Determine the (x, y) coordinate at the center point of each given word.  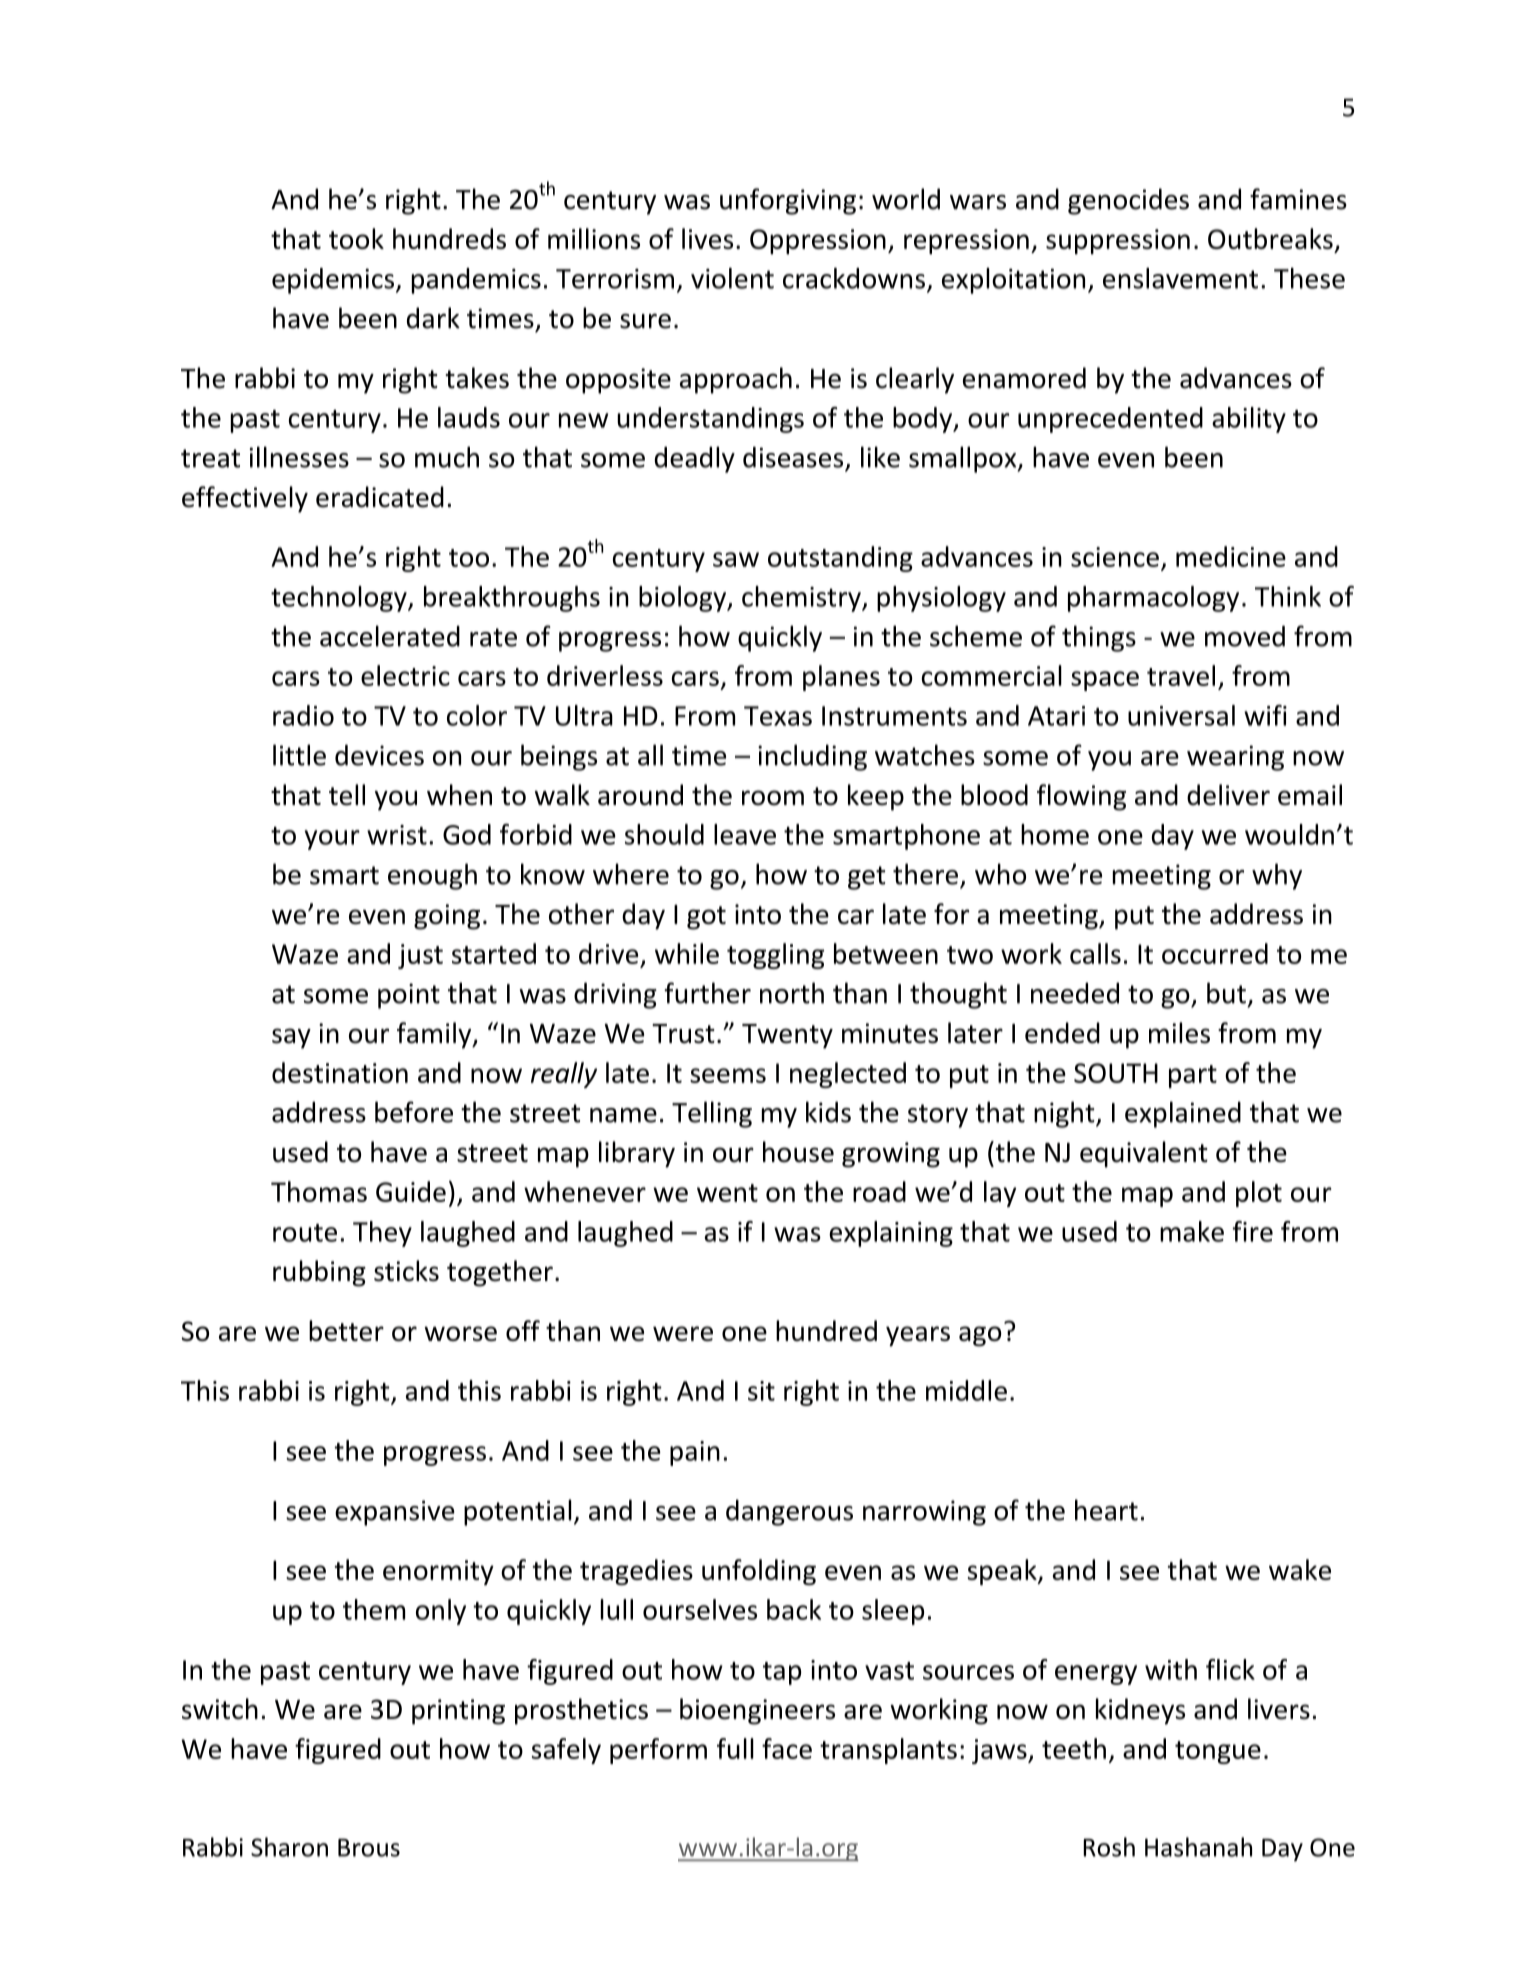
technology (340, 599)
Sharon (289, 1847)
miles (1179, 1033)
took (356, 238)
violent (732, 278)
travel (1181, 675)
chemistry (802, 599)
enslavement (1180, 278)
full (735, 1748)
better (346, 1330)
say (291, 1038)
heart (1106, 1510)
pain (695, 1453)
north (792, 993)
